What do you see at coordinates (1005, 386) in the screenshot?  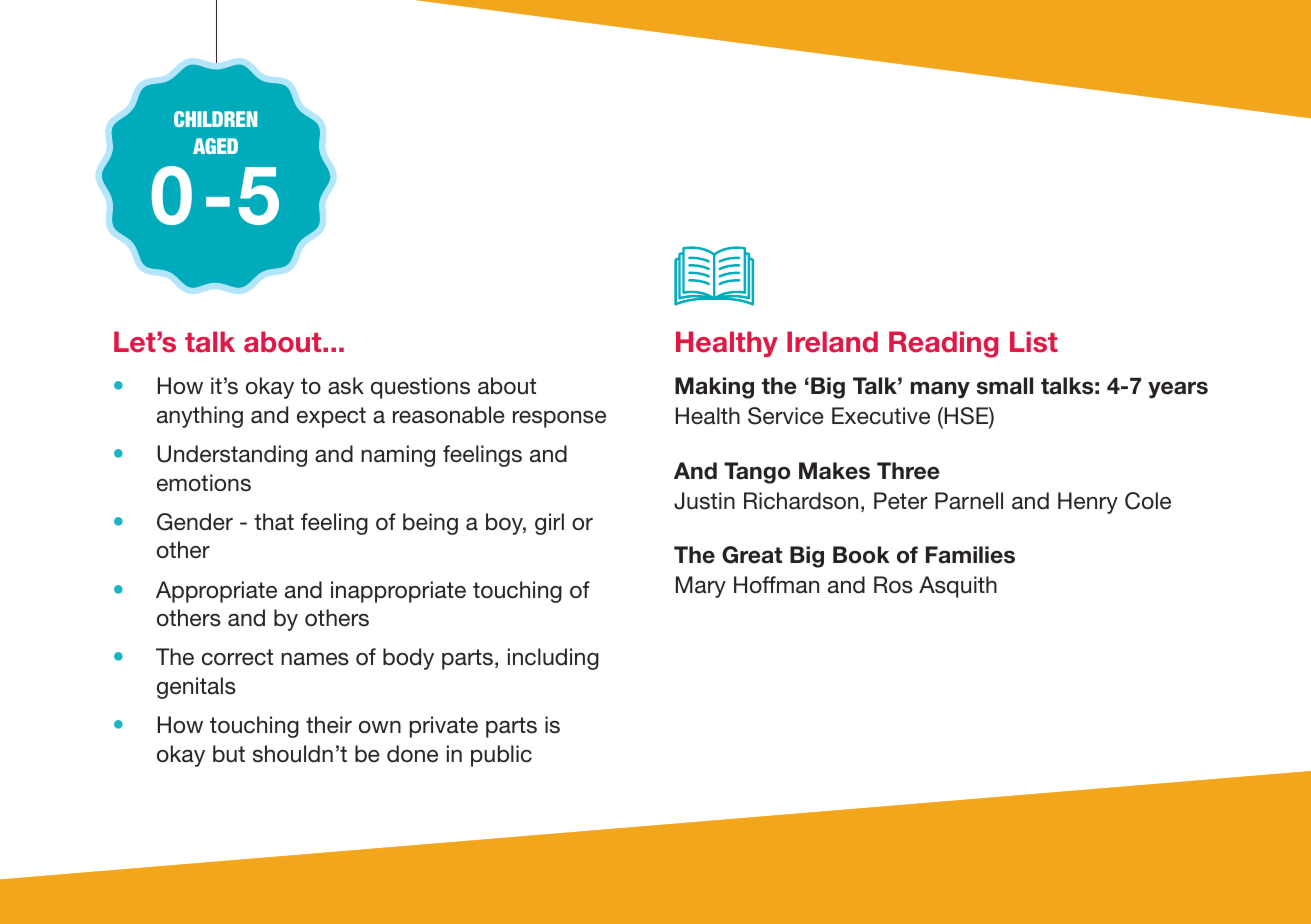 I see `small` at bounding box center [1005, 386].
